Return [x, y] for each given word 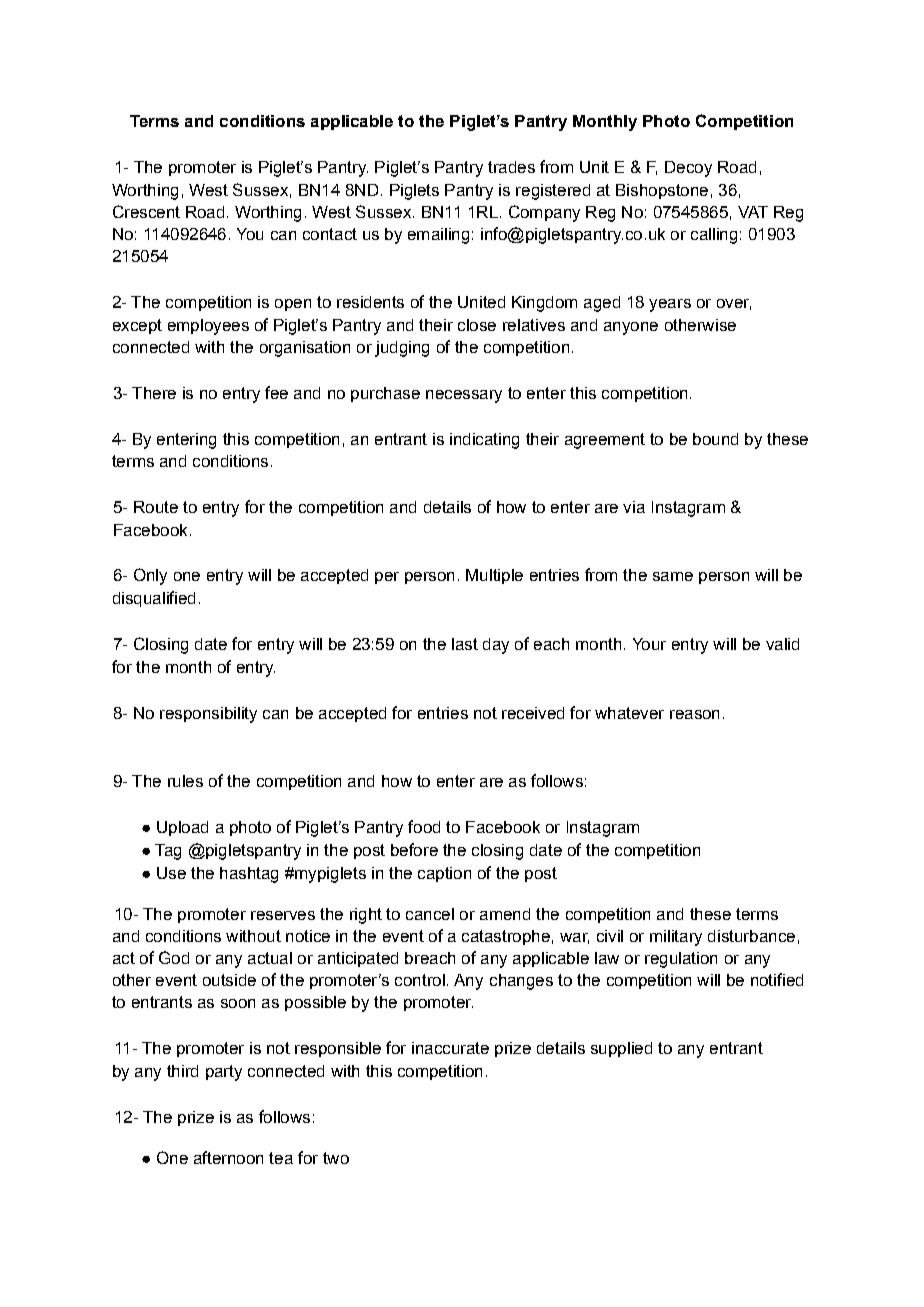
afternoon [228, 1157]
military [676, 938]
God [174, 957]
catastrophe [506, 937]
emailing [438, 236]
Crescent [146, 211]
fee [276, 392]
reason [694, 714]
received [533, 713]
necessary [464, 396]
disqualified [154, 599]
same [673, 576]
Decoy [688, 169]
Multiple [494, 576]
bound [715, 439]
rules [185, 781]
